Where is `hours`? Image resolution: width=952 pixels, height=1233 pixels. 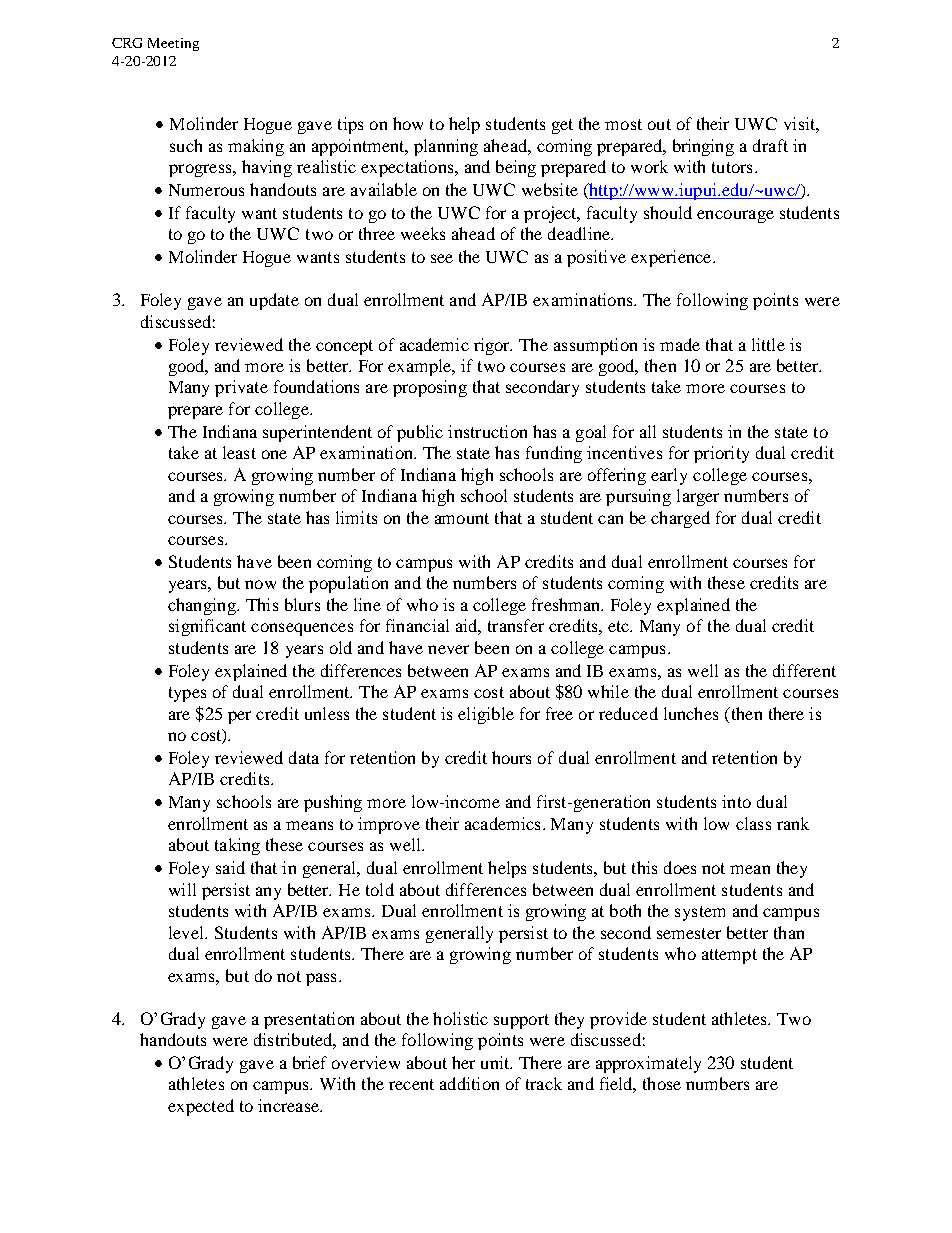
hours is located at coordinates (511, 757).
